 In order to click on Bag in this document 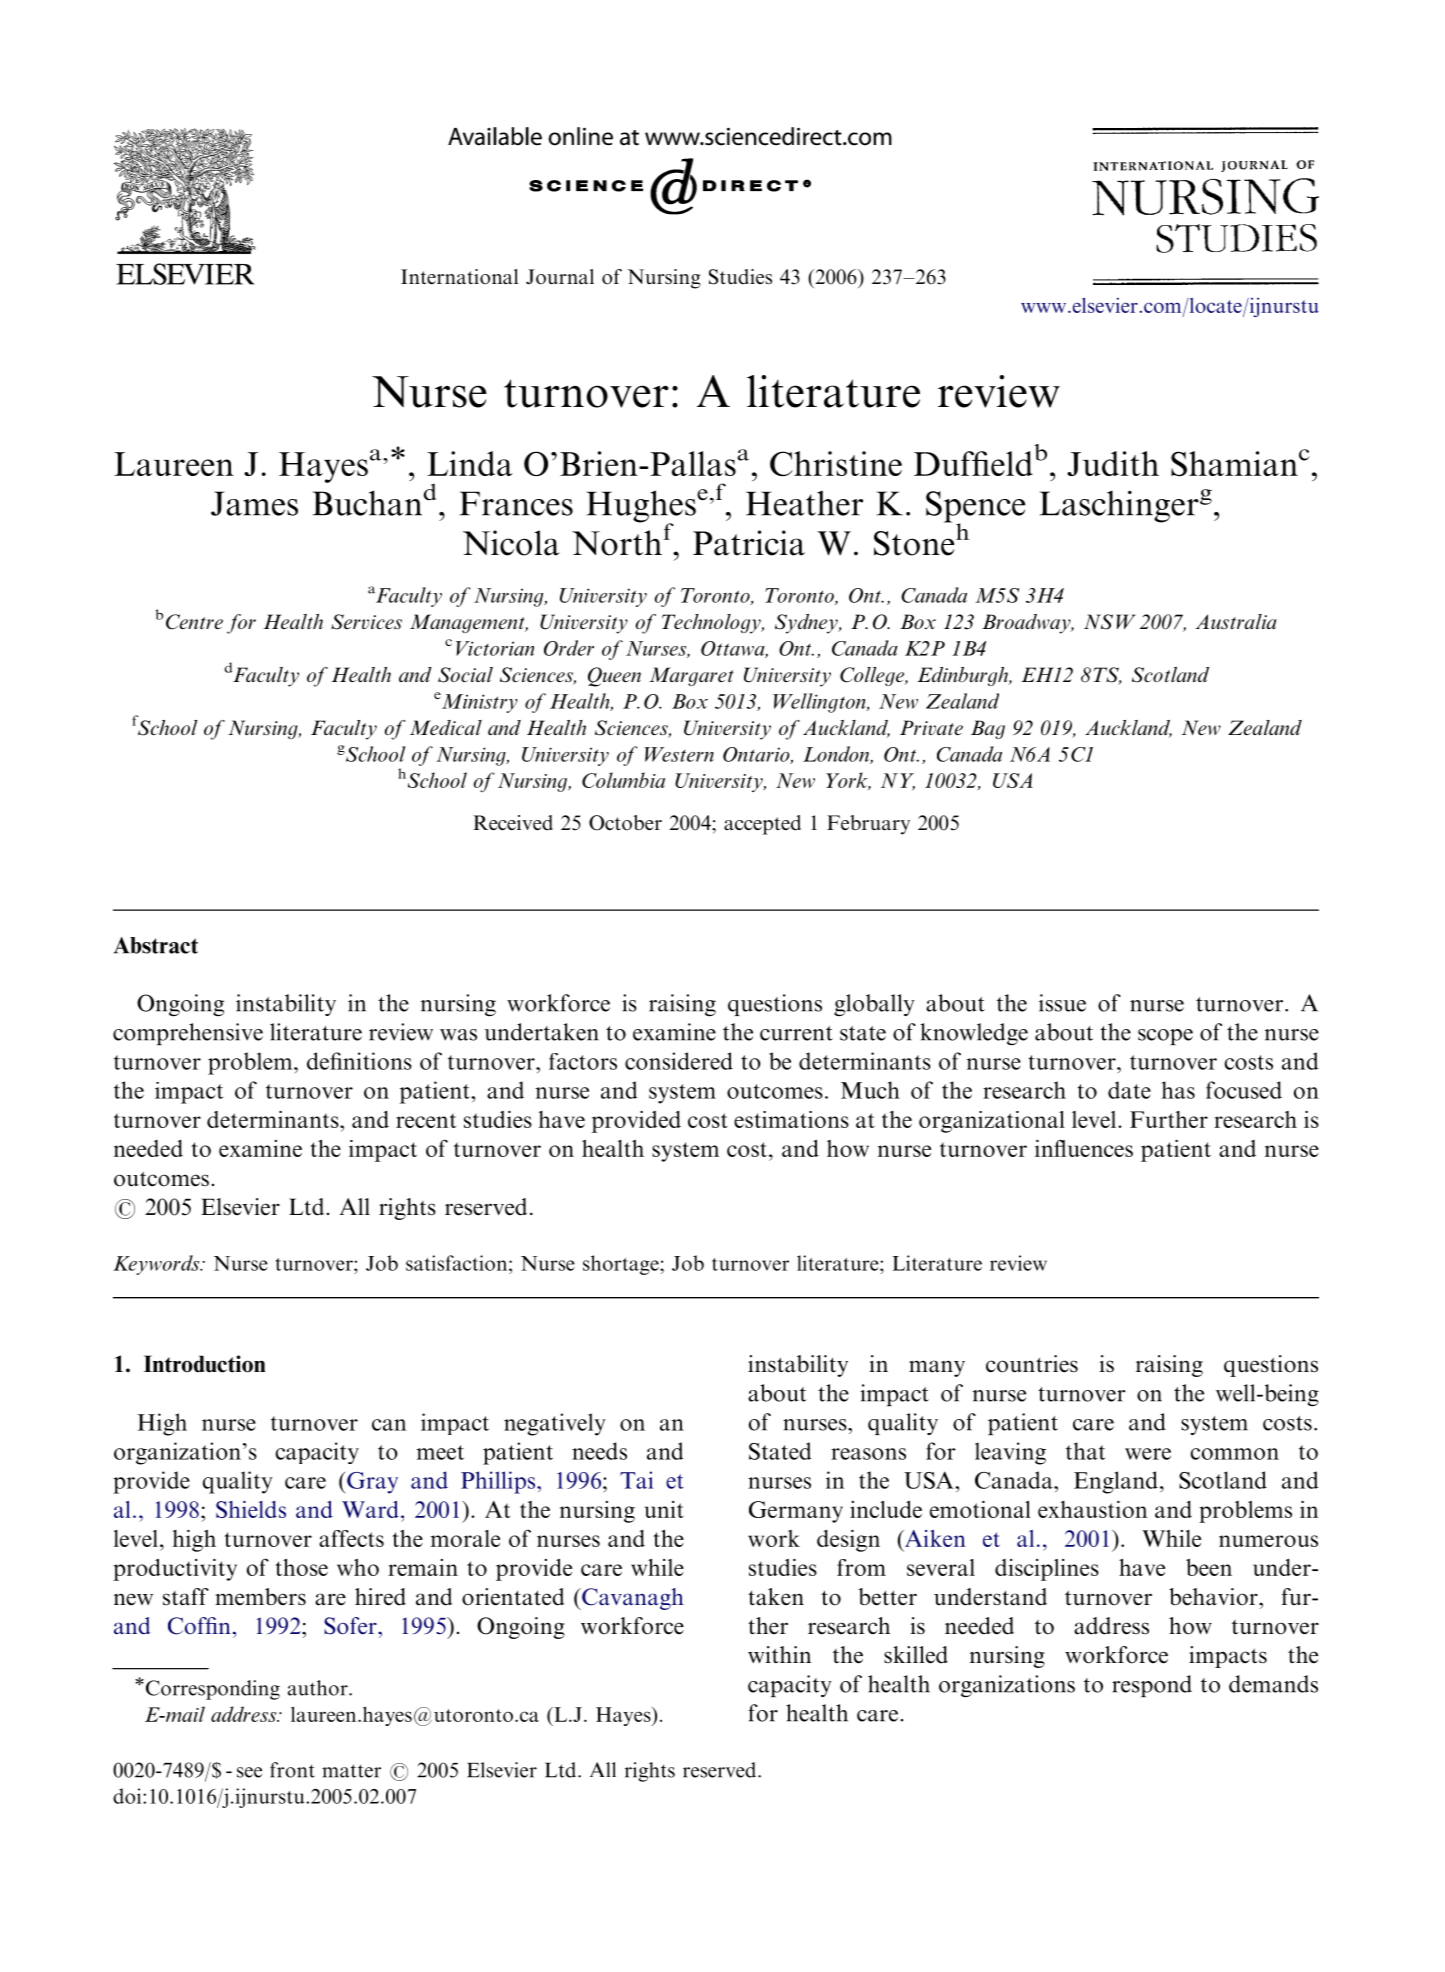, I will do `click(988, 729)`.
